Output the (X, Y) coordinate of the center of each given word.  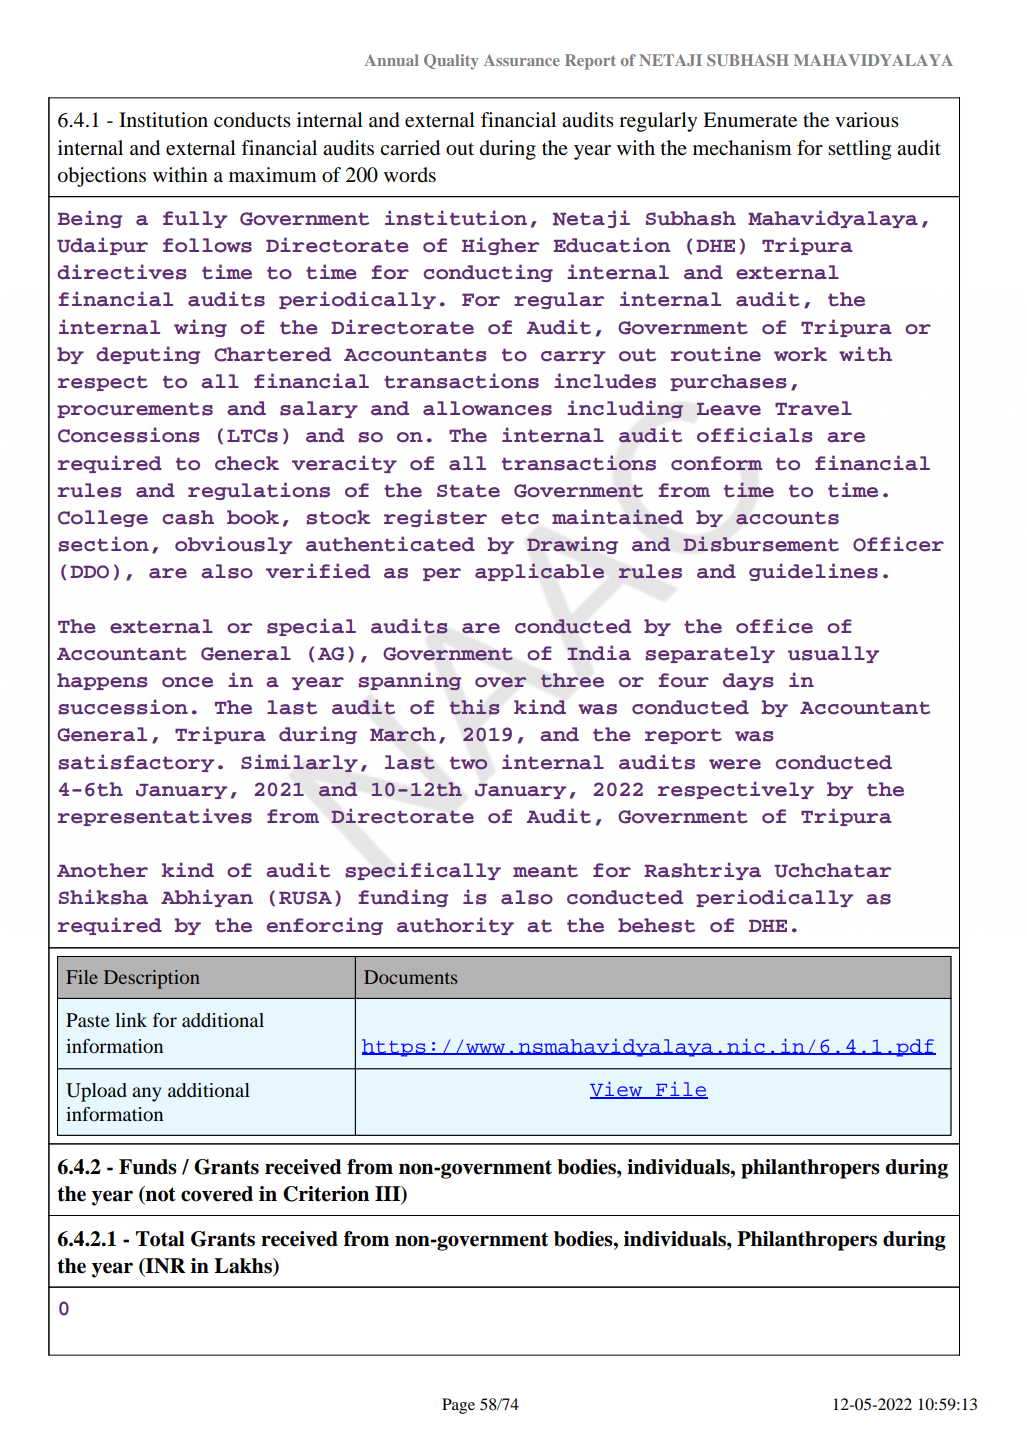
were (735, 764)
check (247, 463)
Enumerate (750, 119)
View (617, 1090)
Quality (451, 62)
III (389, 1195)
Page (458, 1406)
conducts (252, 120)
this (474, 707)
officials (755, 435)
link (131, 1020)
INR (165, 1267)
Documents (410, 977)
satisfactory (136, 763)
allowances (487, 408)
